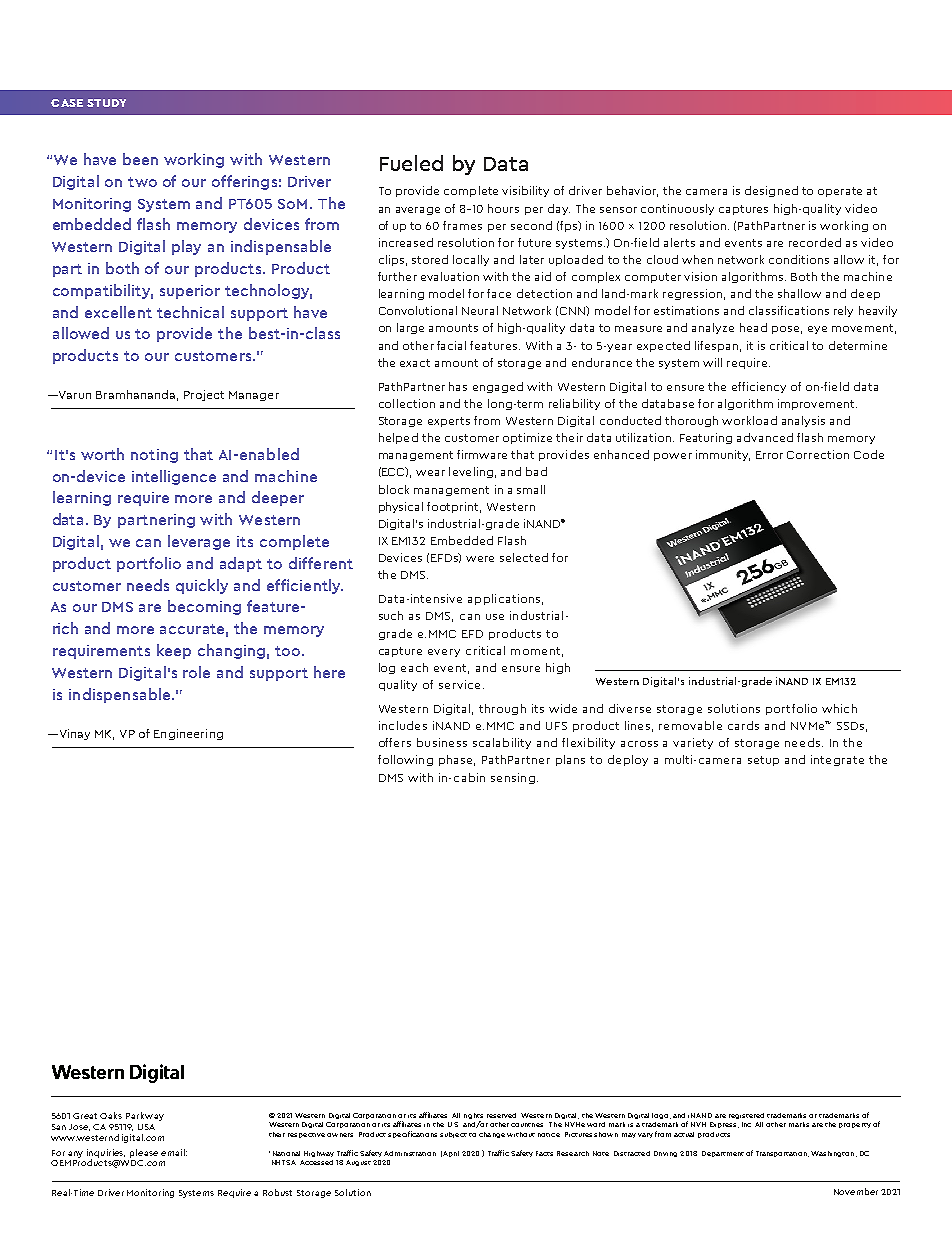 This document has width=952, height=1233. Describe the element at coordinates (140, 159) in the document. I see `been` at that location.
